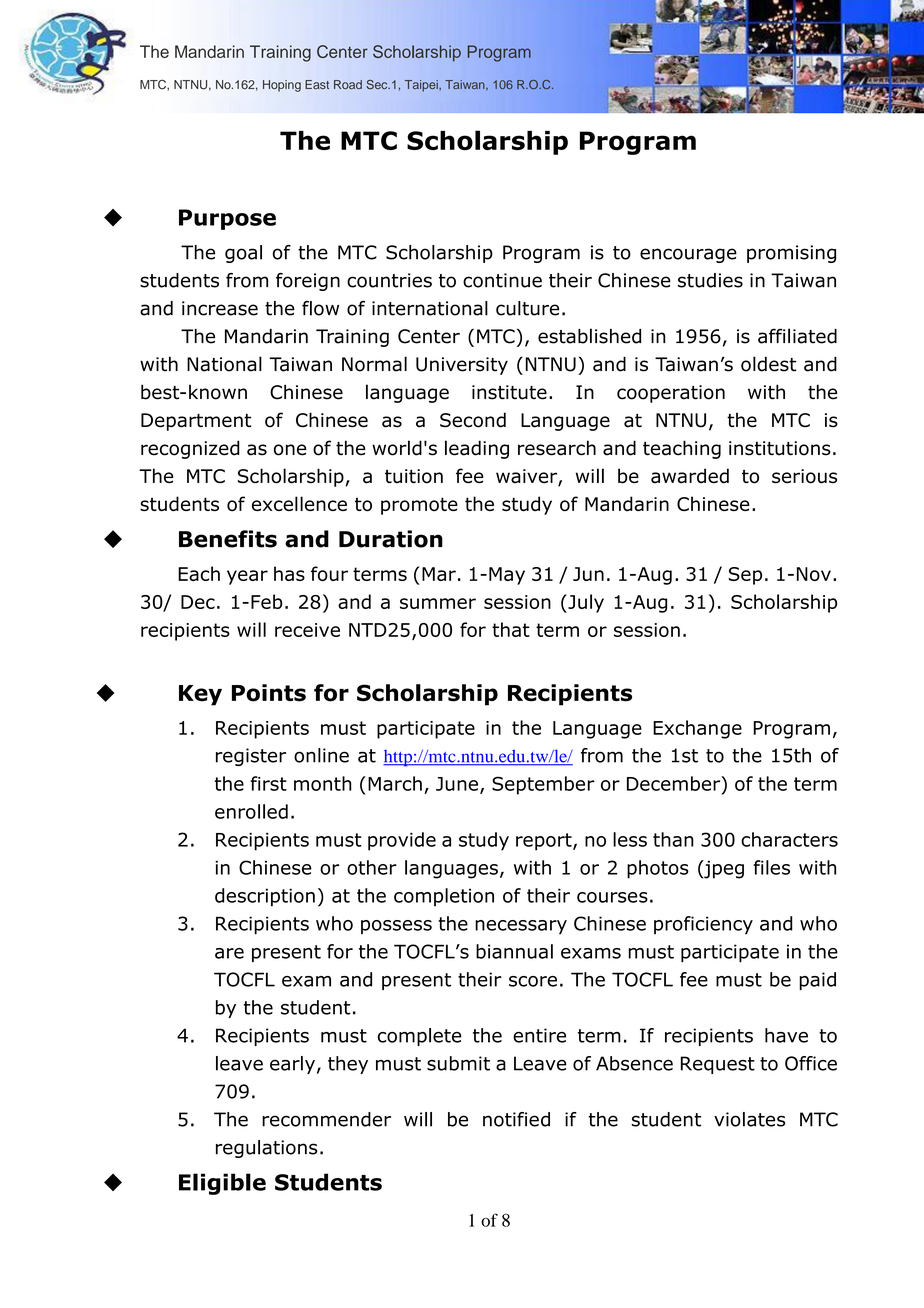 The image size is (924, 1308). What do you see at coordinates (697, 729) in the screenshot?
I see `Exchange` at bounding box center [697, 729].
